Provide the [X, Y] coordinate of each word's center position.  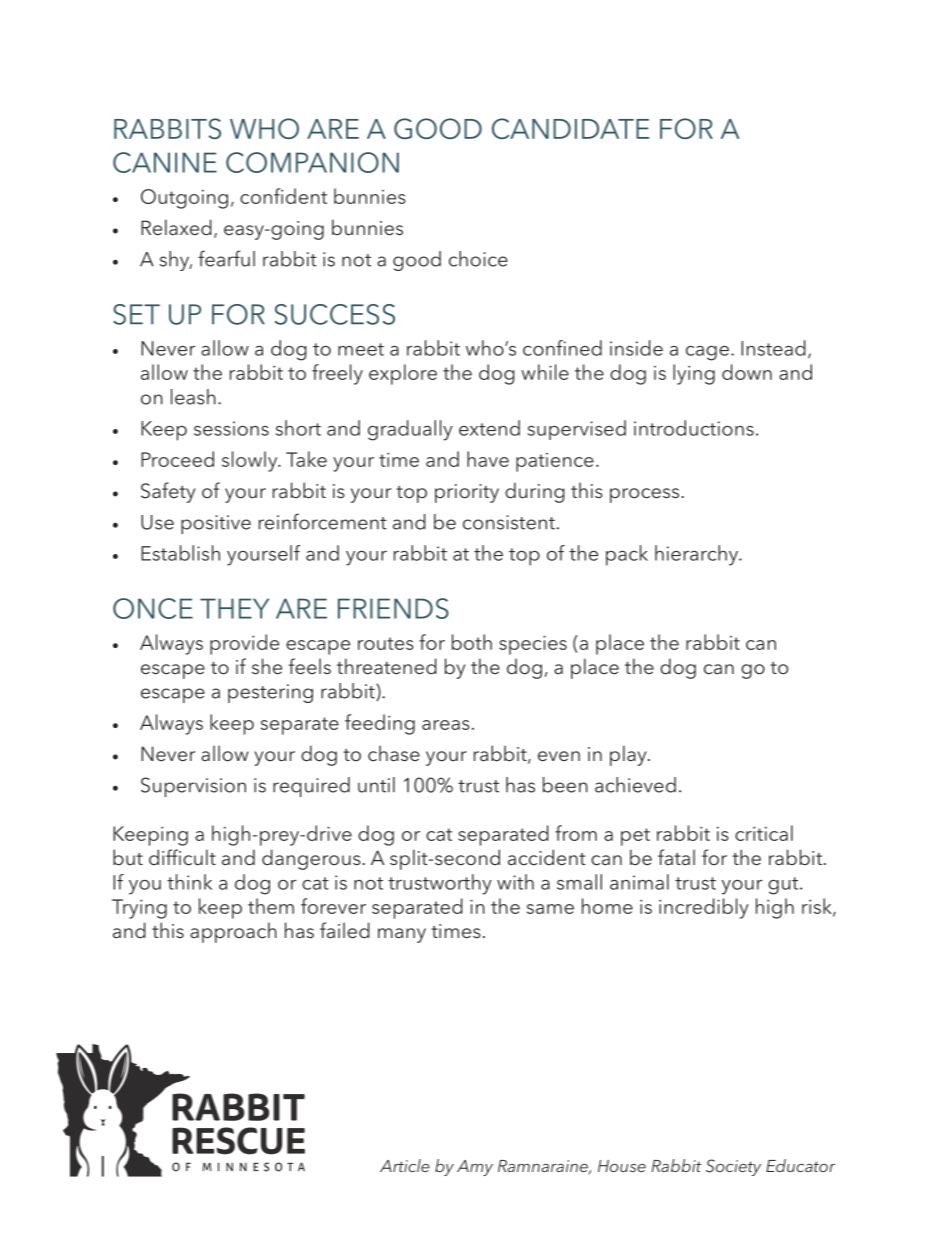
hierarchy [698, 555]
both [472, 642]
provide [244, 644]
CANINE [165, 162]
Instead [773, 348]
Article [405, 1165]
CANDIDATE [570, 128]
